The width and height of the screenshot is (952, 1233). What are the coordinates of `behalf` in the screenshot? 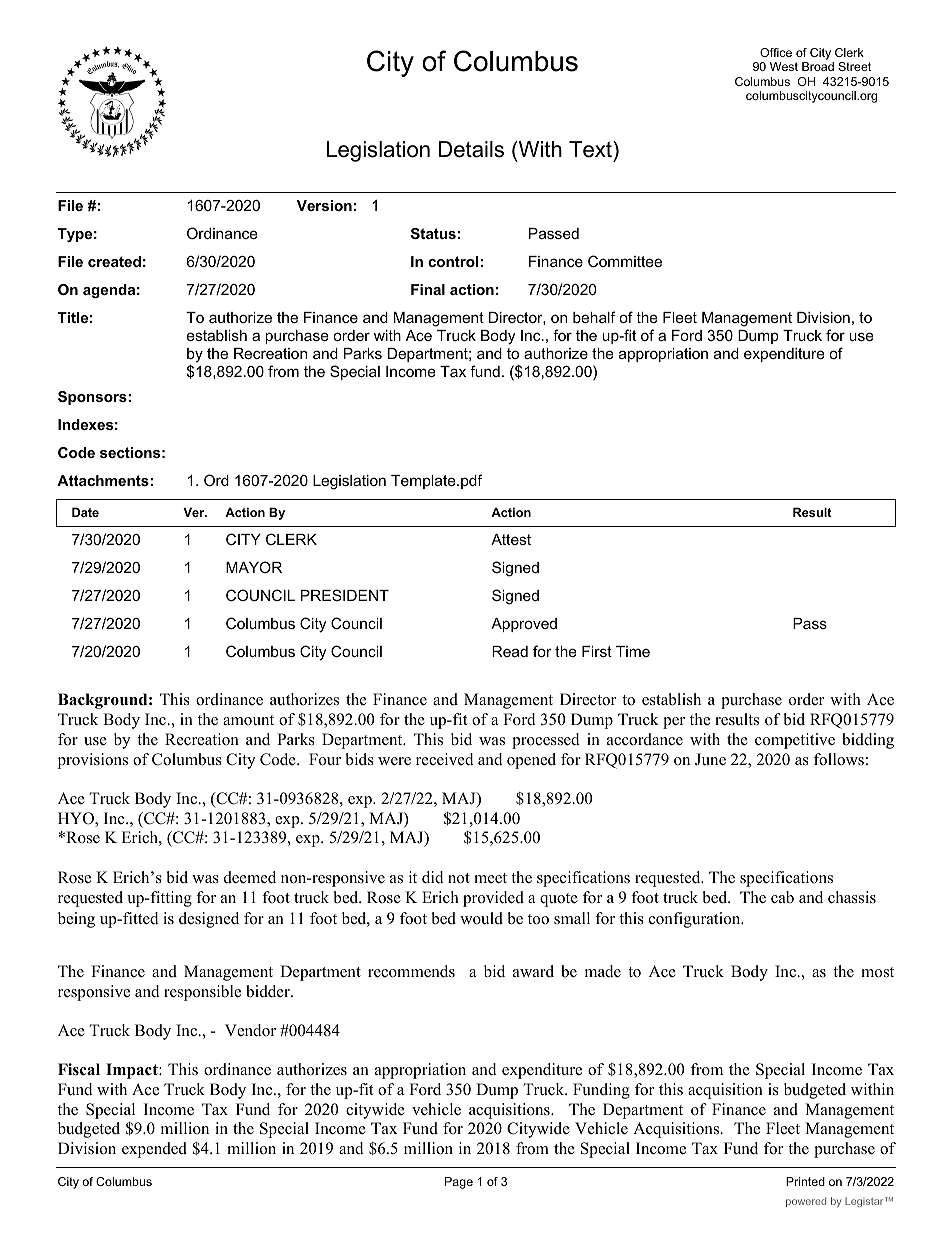 It's located at (594, 317).
